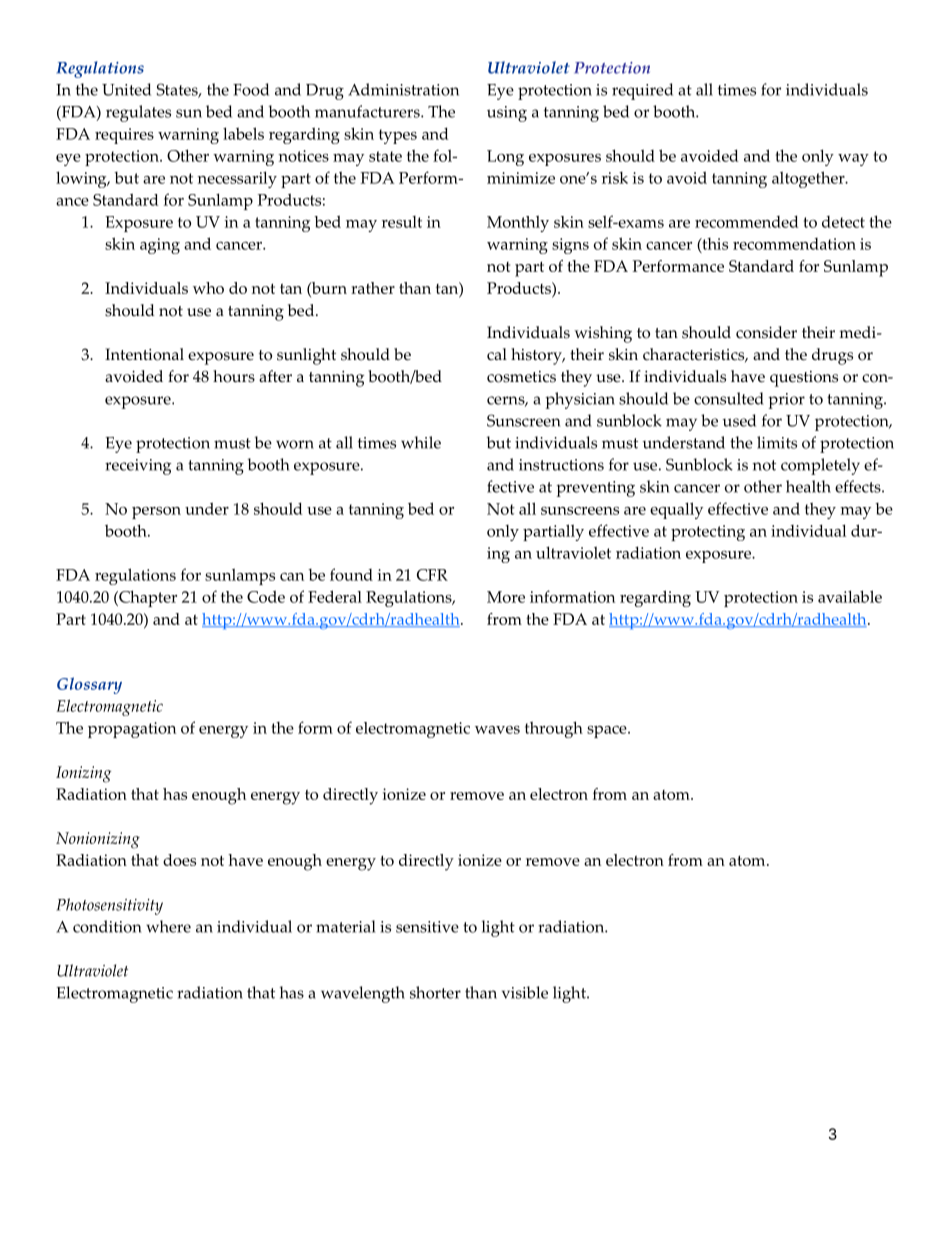 Image resolution: width=952 pixels, height=1233 pixels. What do you see at coordinates (608, 731) in the document?
I see `space` at bounding box center [608, 731].
